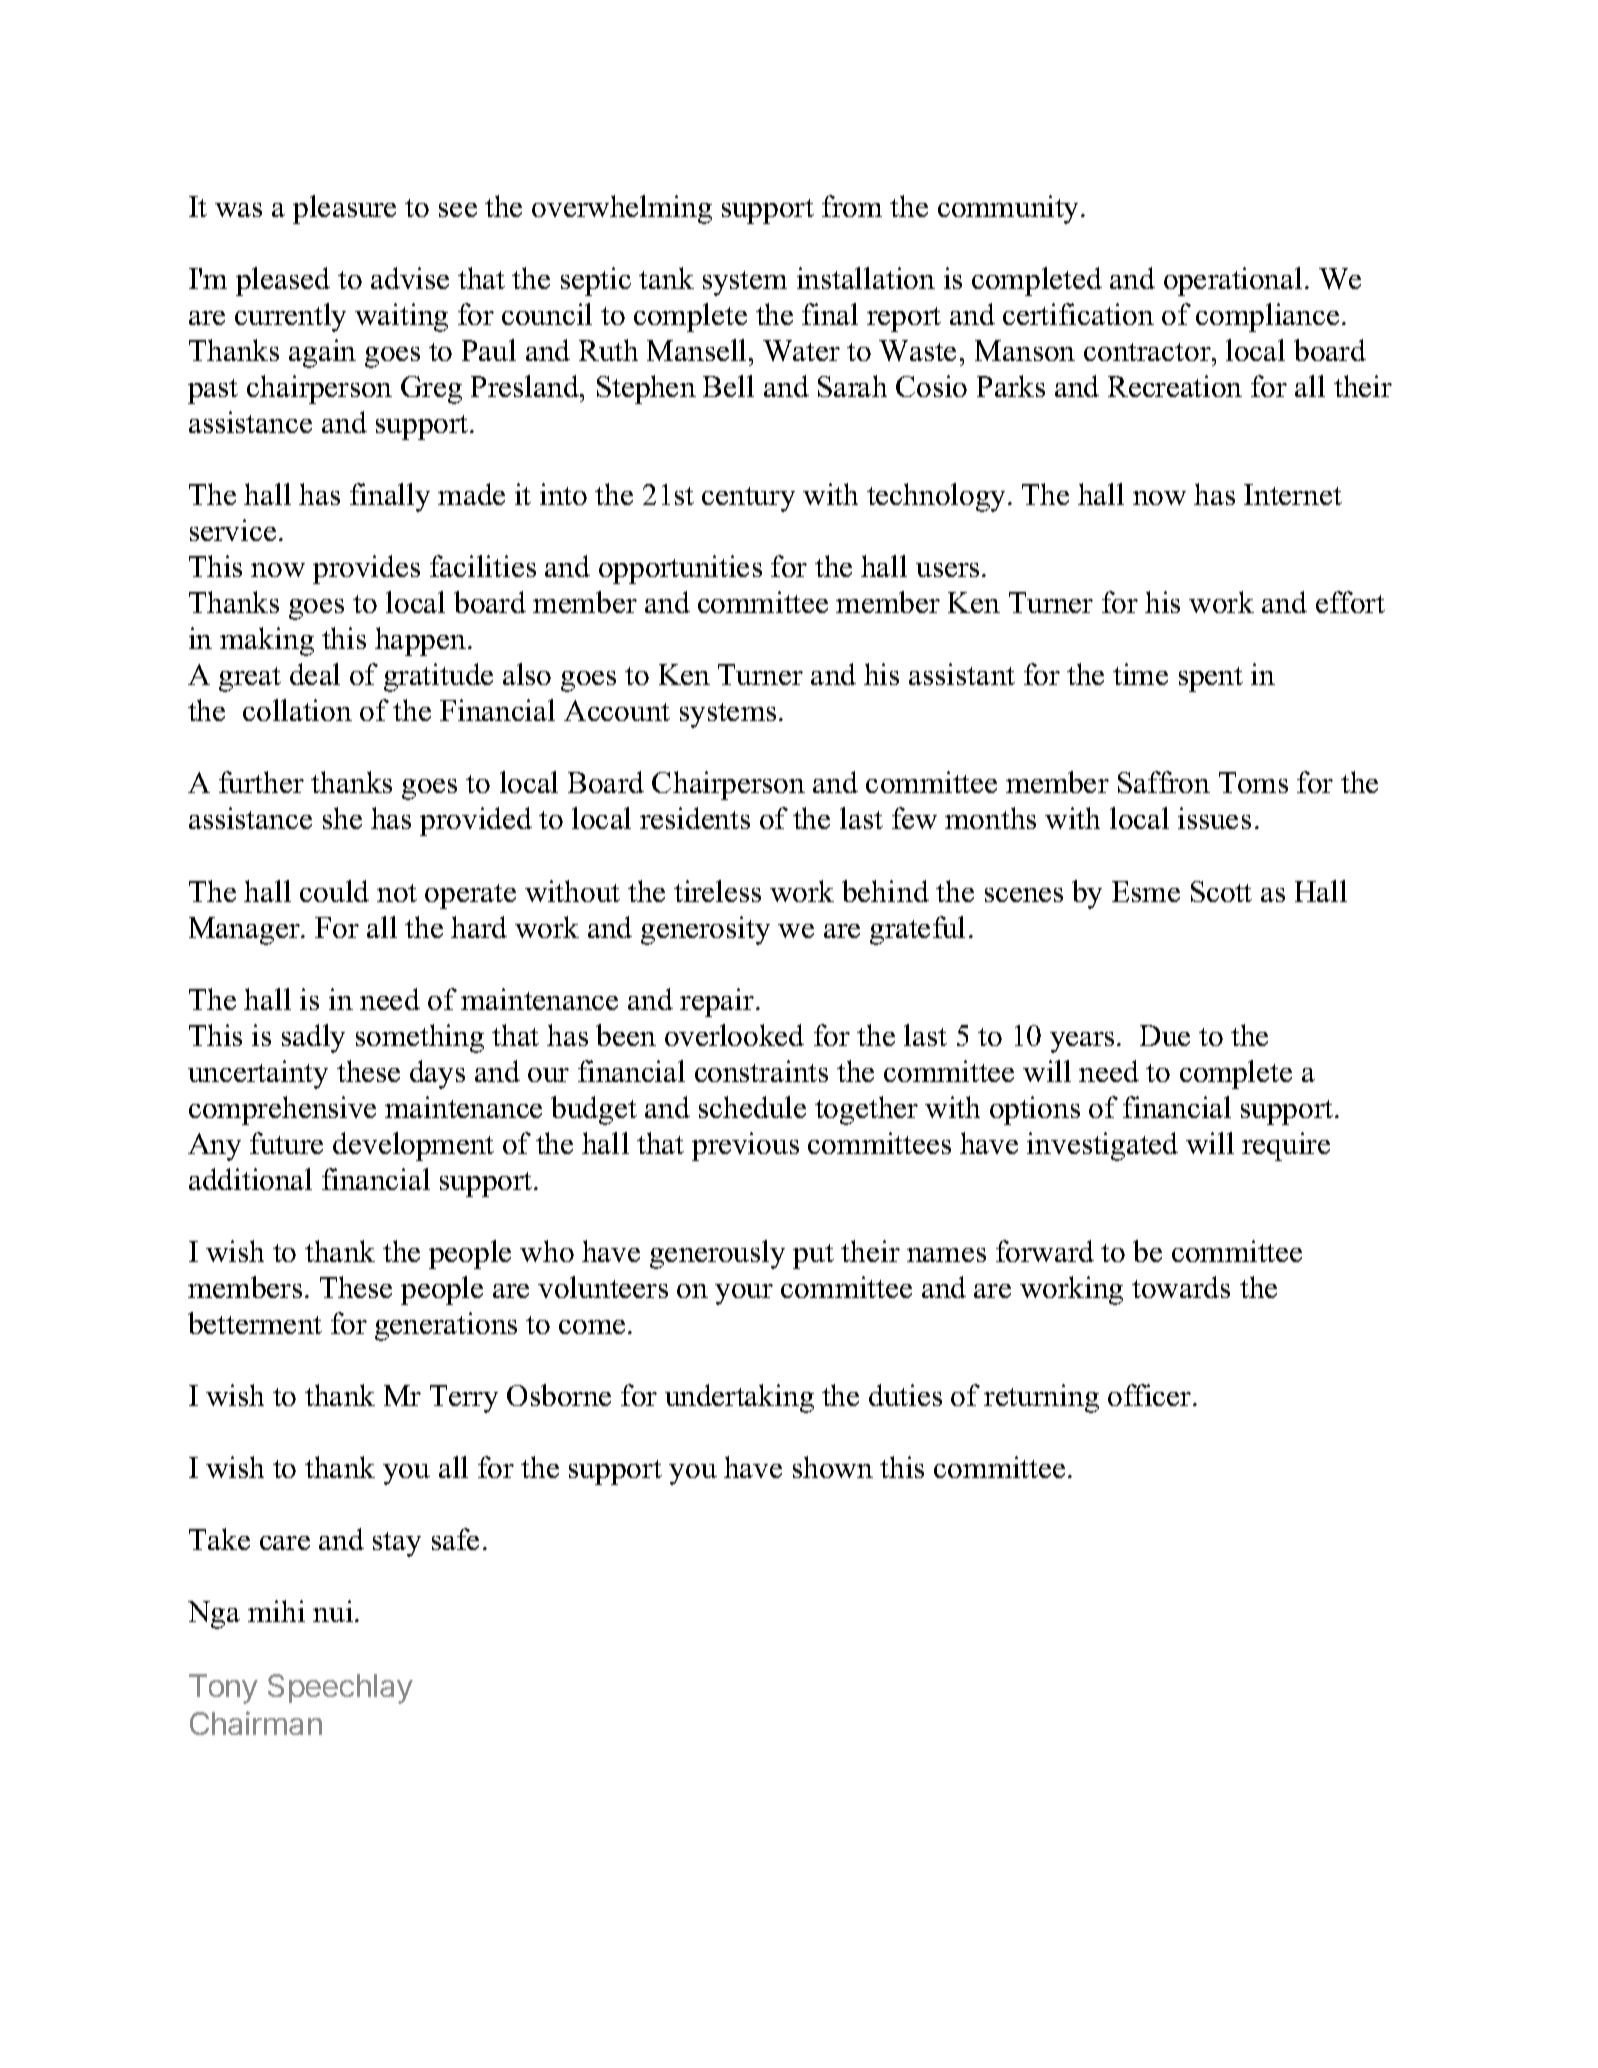 The width and height of the screenshot is (1598, 2068). Describe the element at coordinates (1221, 891) in the screenshot. I see `Scott` at that location.
